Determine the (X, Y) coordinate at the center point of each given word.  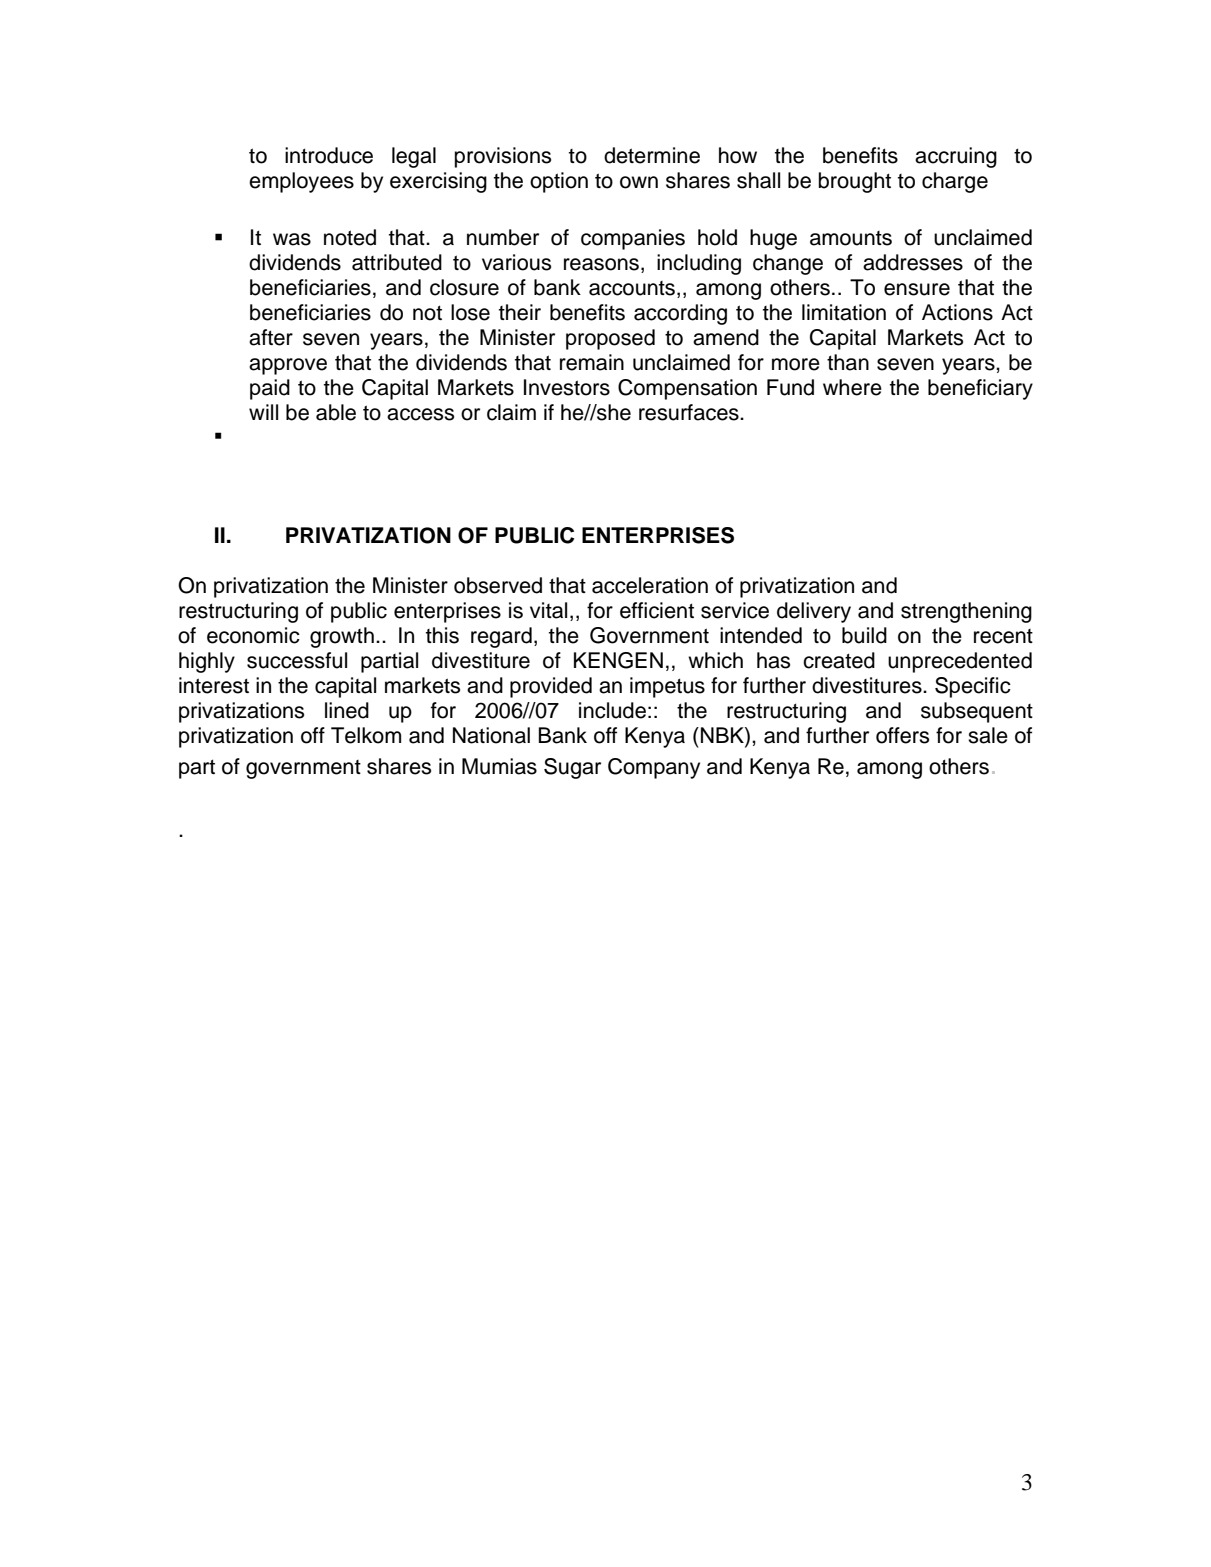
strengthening (966, 612)
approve (288, 366)
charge (955, 182)
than (848, 362)
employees (301, 182)
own (639, 182)
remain (592, 362)
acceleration (650, 585)
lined (347, 710)
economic (253, 635)
